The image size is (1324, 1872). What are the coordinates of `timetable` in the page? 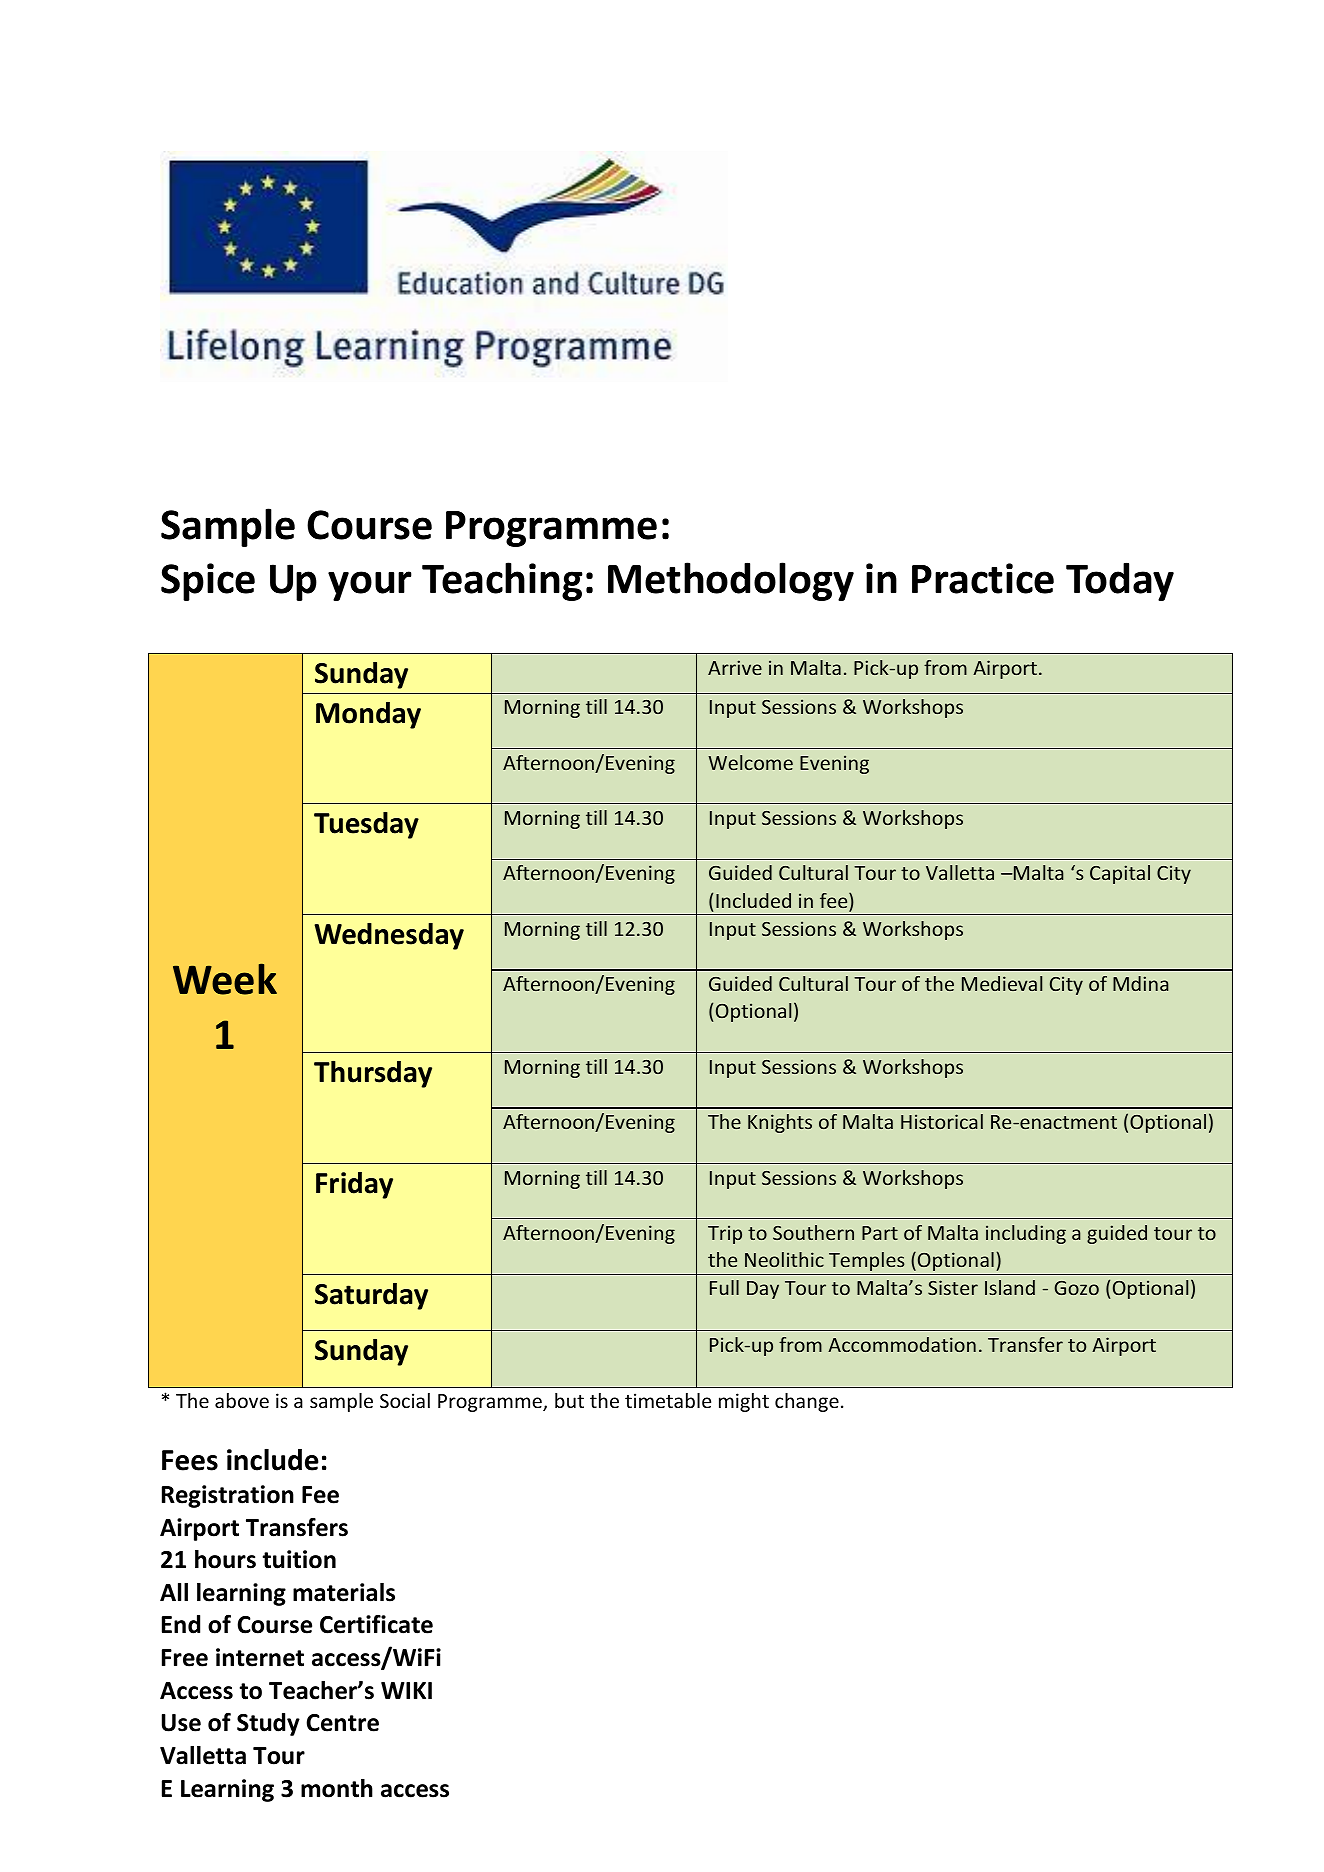 It's located at (668, 1400).
